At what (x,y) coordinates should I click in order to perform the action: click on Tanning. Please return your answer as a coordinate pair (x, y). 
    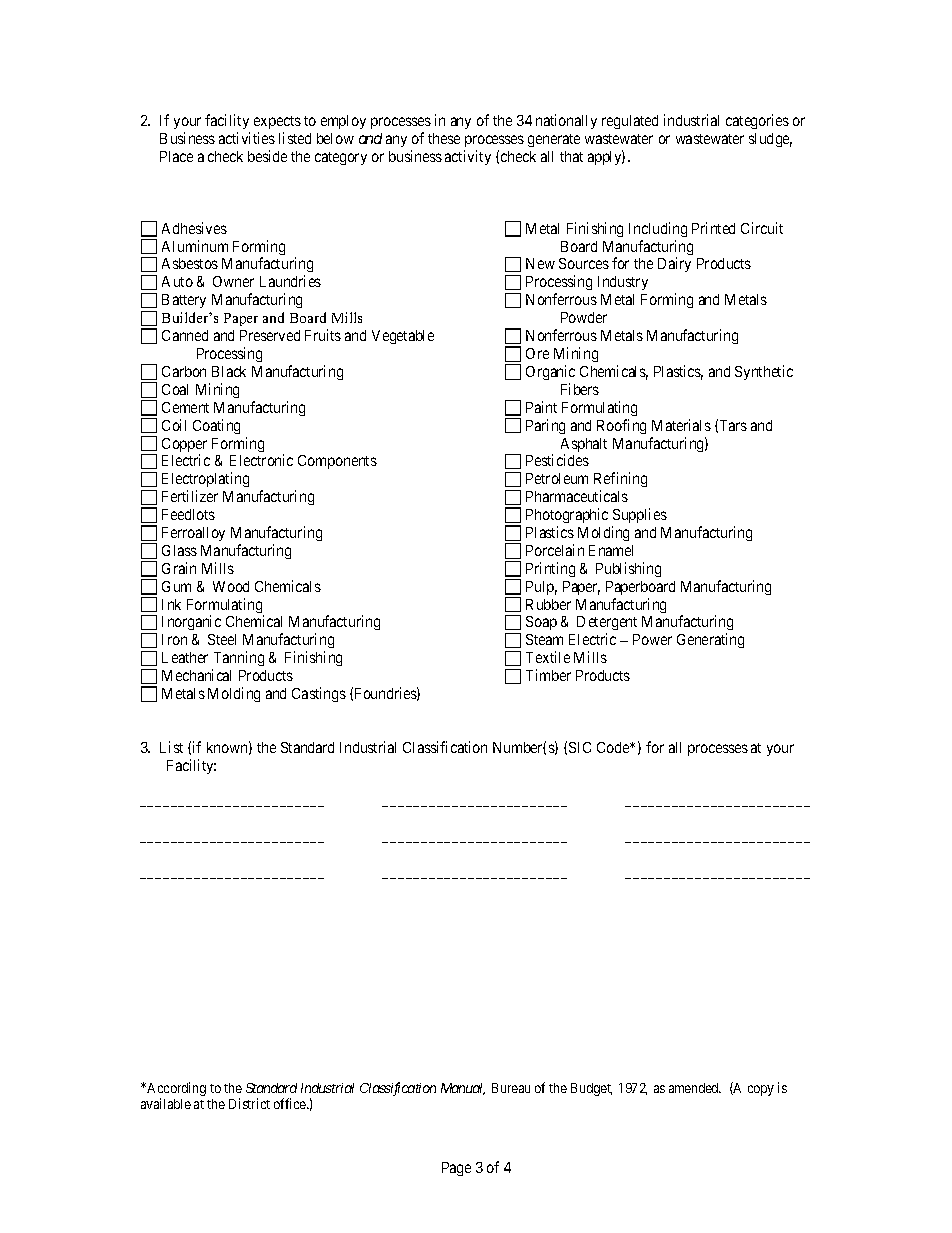
    Looking at the image, I should click on (238, 660).
